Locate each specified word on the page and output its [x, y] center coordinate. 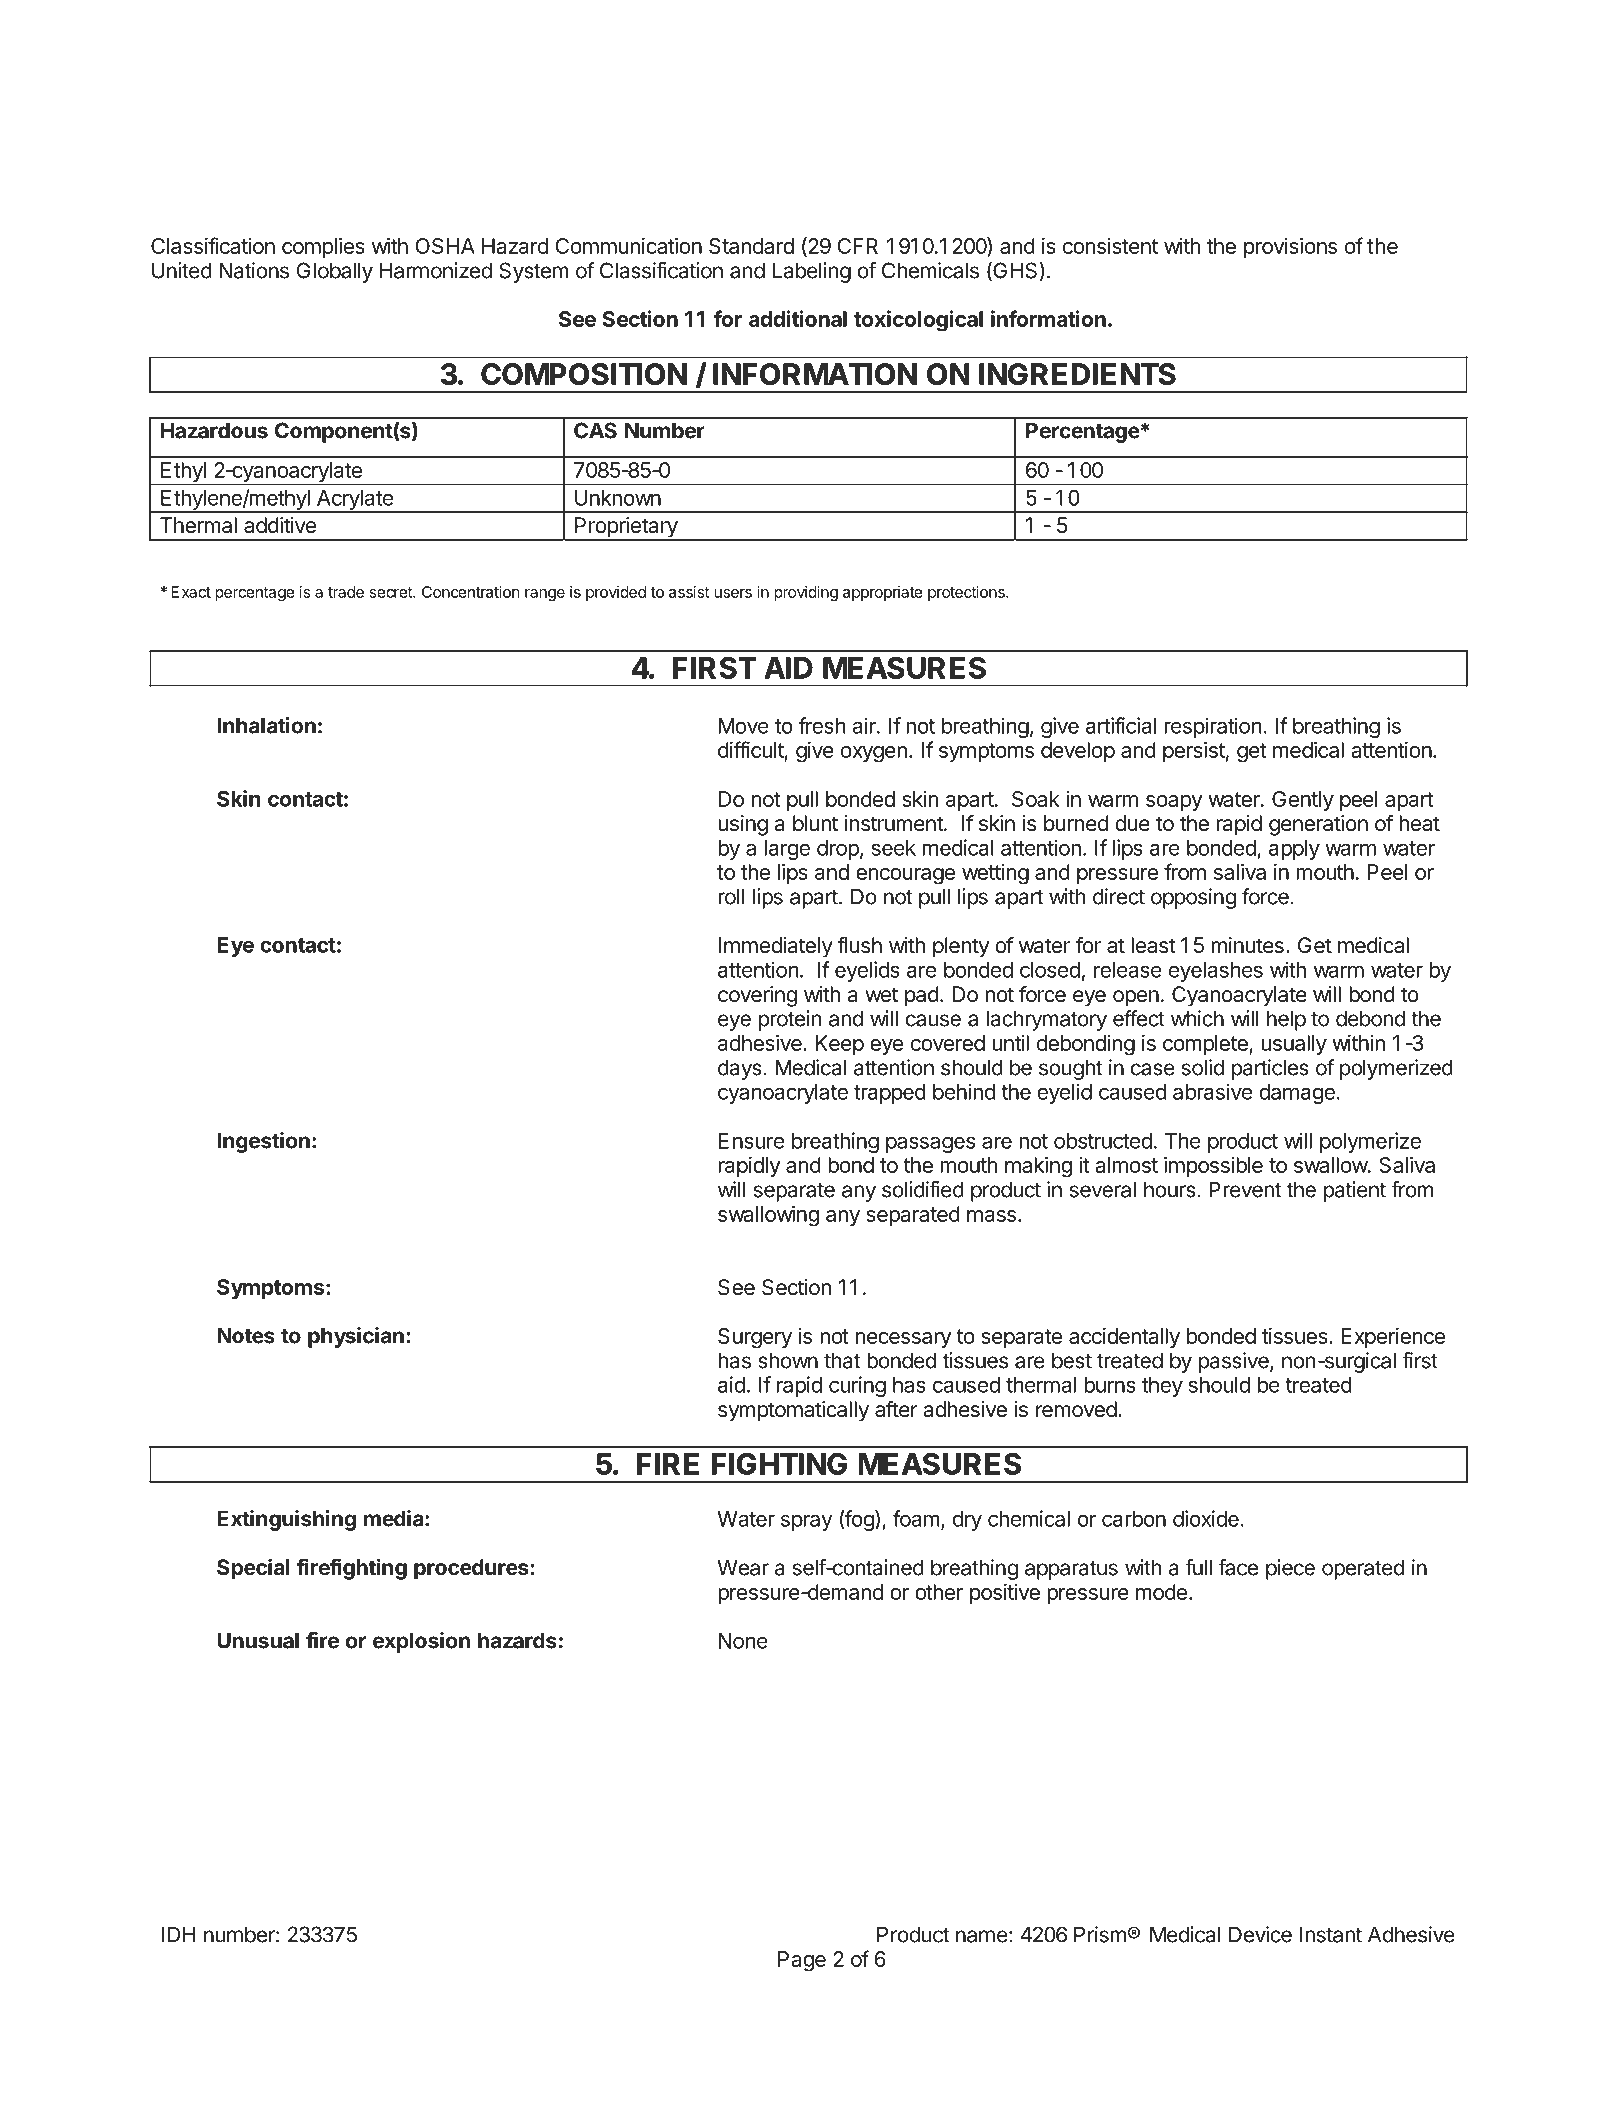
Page [802, 1961]
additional [798, 318]
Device [1260, 1934]
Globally [334, 272]
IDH [179, 1934]
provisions [1290, 248]
